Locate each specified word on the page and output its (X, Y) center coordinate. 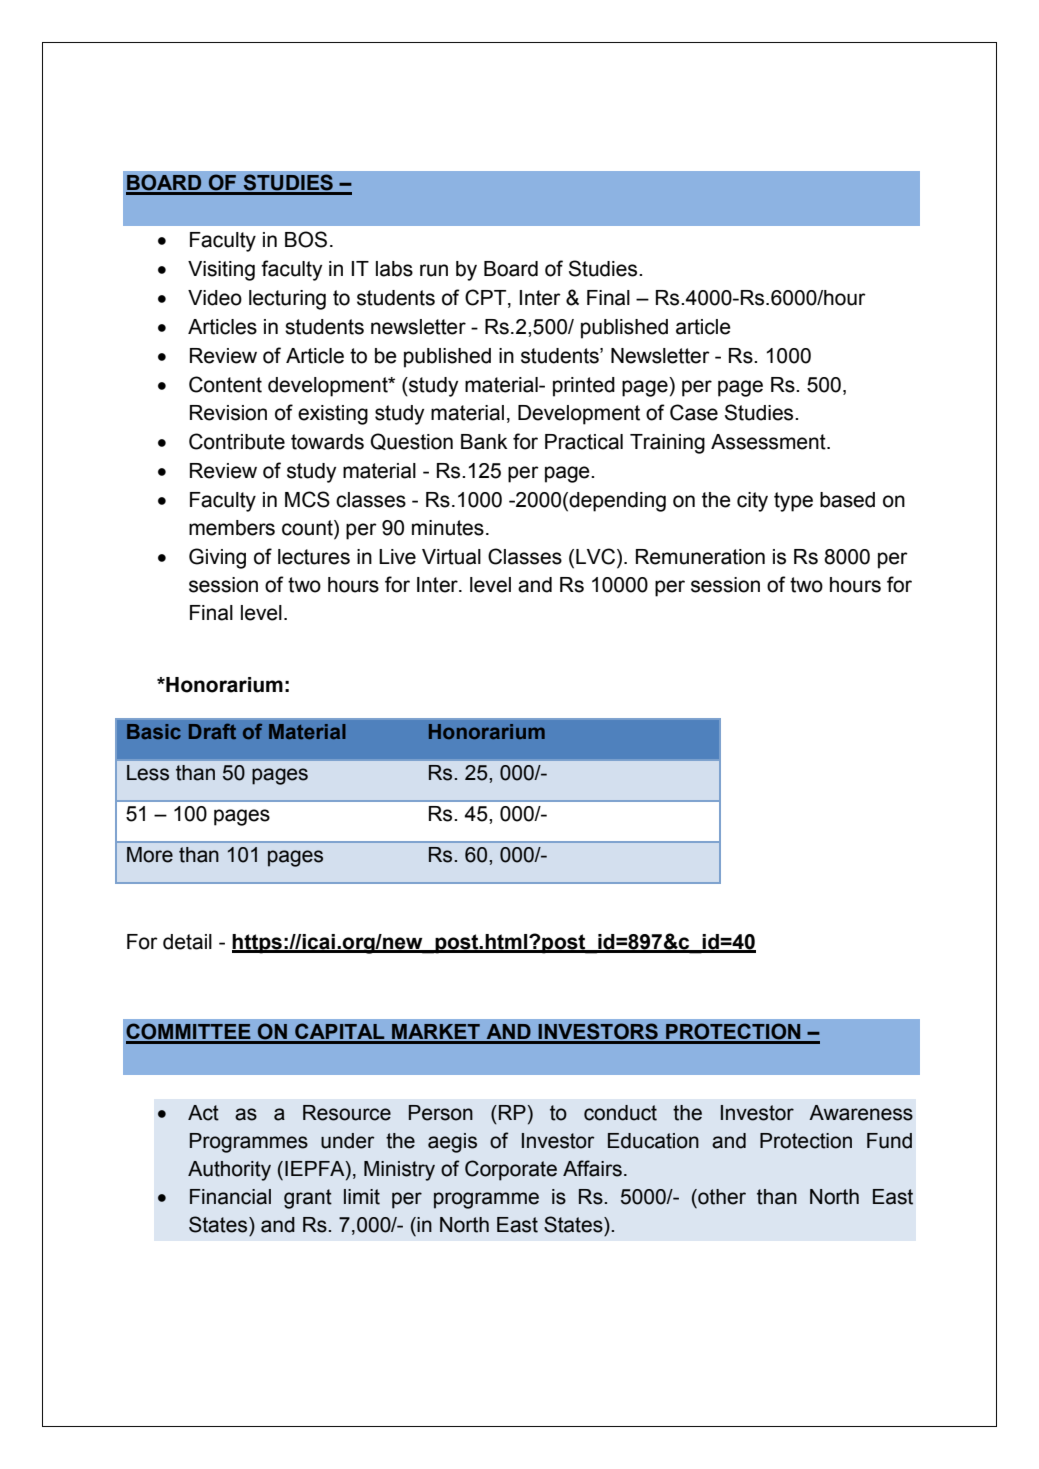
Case (694, 412)
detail (187, 942)
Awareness (861, 1113)
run (434, 270)
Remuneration (700, 557)
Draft (212, 731)
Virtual (451, 557)
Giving (217, 558)
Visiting (221, 271)
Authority (229, 1171)
